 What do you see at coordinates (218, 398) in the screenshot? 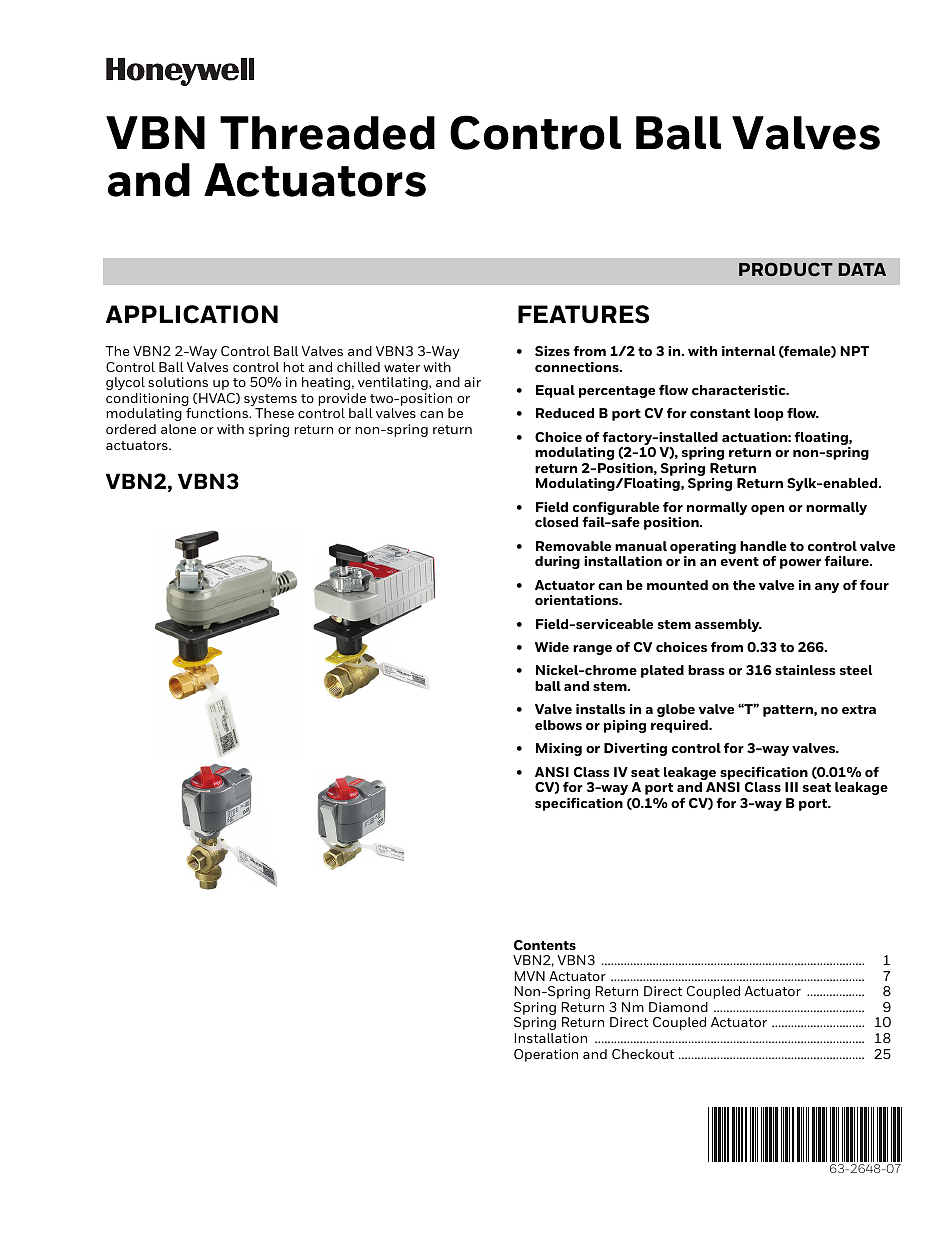
I see `HVAC` at bounding box center [218, 398].
